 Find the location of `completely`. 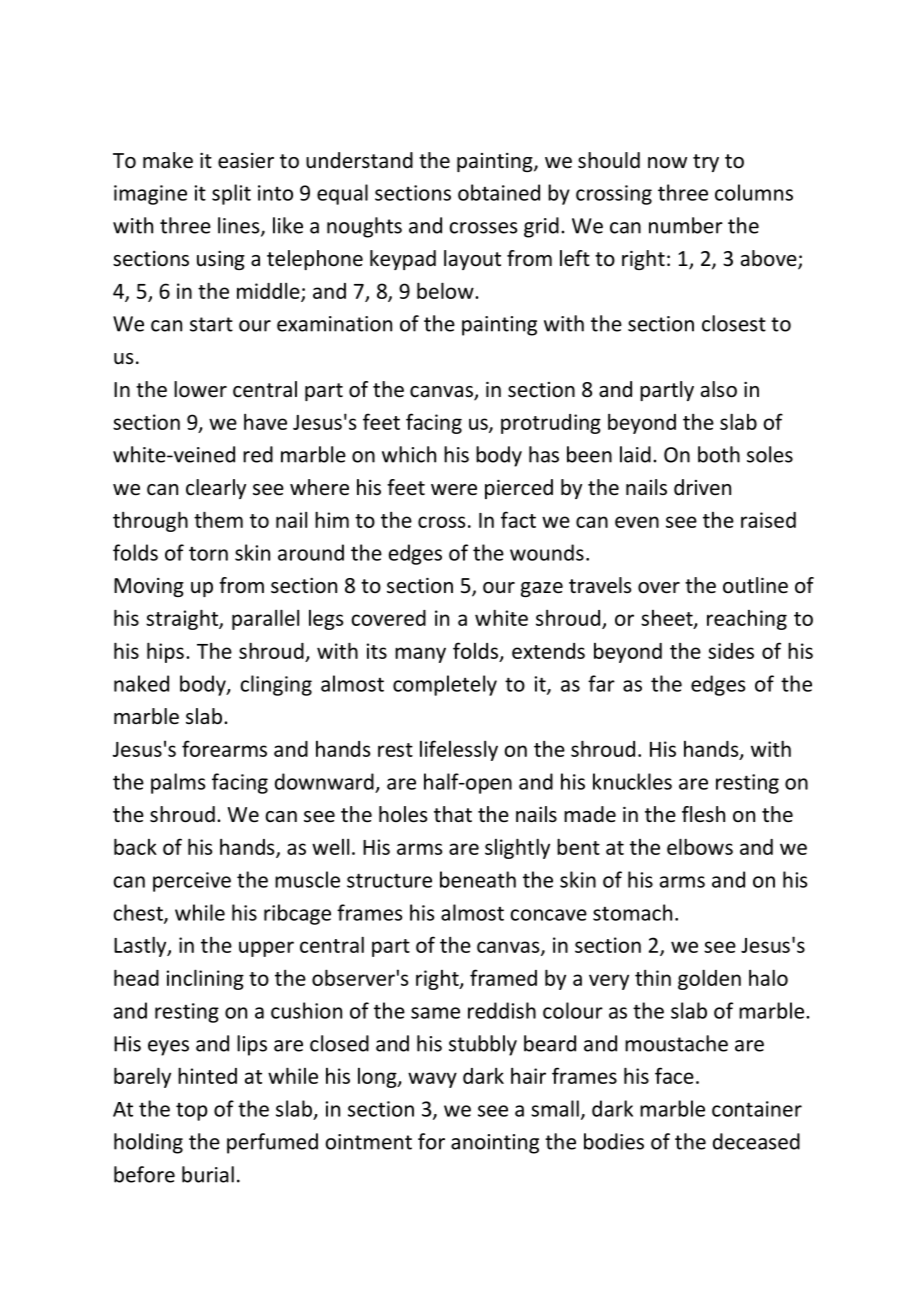

completely is located at coordinates (445, 685).
